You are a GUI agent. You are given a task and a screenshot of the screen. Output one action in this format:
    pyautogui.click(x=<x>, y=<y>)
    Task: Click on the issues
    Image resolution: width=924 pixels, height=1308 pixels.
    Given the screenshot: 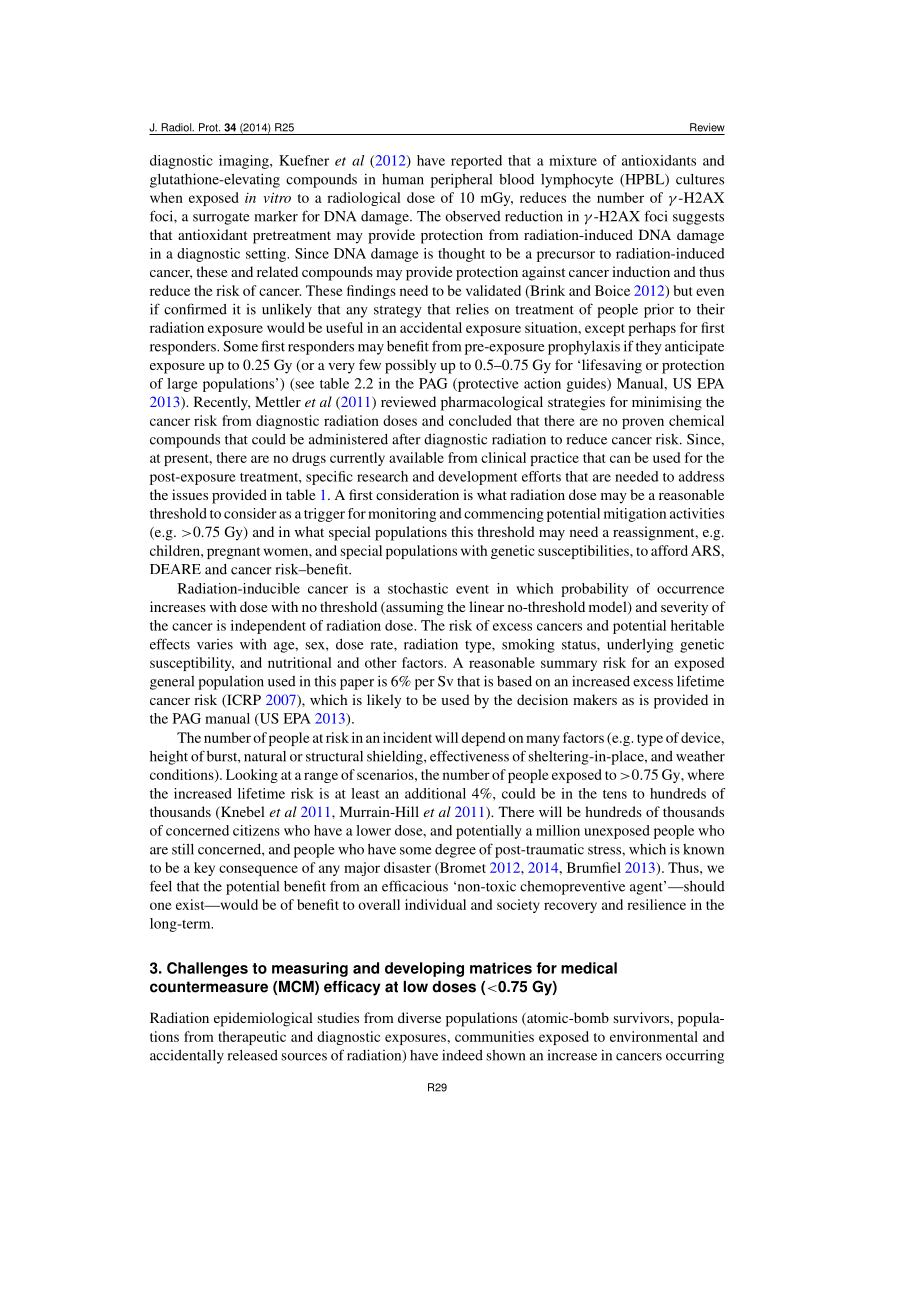 What is the action you would take?
    pyautogui.click(x=190, y=494)
